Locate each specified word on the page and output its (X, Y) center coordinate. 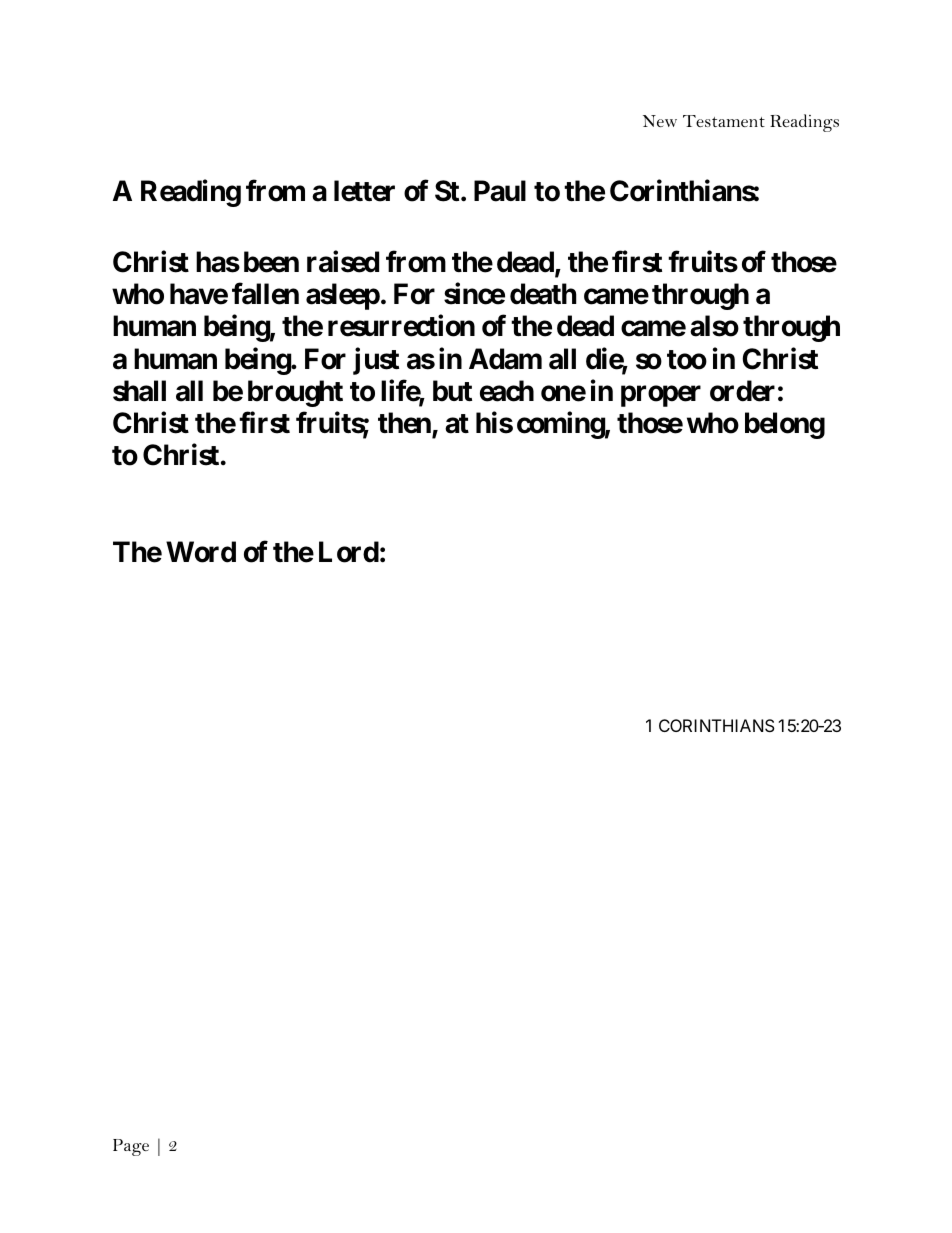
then (405, 424)
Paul (500, 191)
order (742, 391)
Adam (505, 359)
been (271, 262)
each (507, 391)
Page (131, 1147)
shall (139, 391)
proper (661, 396)
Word (201, 552)
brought (295, 393)
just (376, 361)
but (452, 391)
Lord (349, 552)
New (660, 121)
